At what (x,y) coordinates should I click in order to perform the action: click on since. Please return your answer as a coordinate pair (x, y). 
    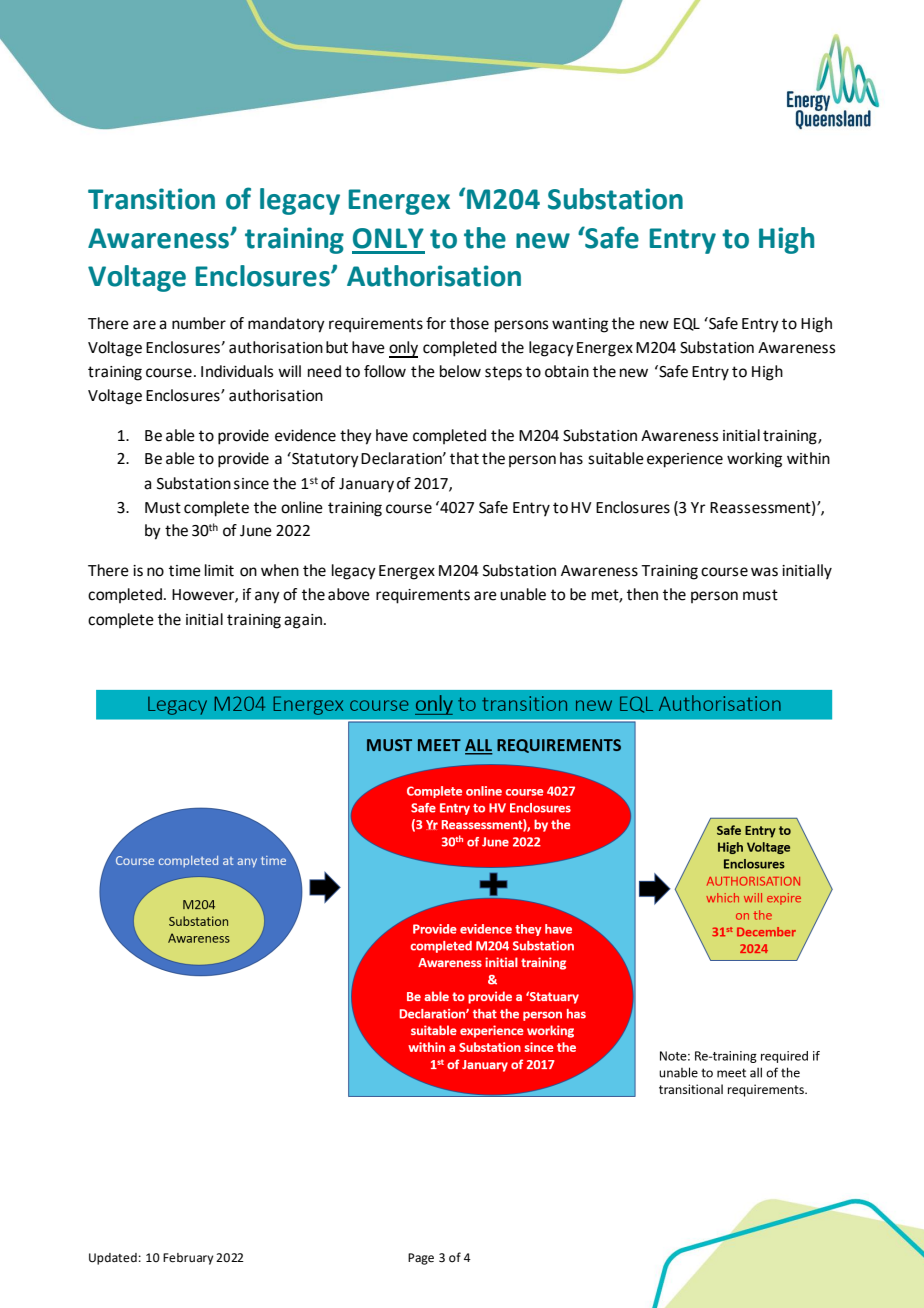
    Looking at the image, I should click on (251, 484).
